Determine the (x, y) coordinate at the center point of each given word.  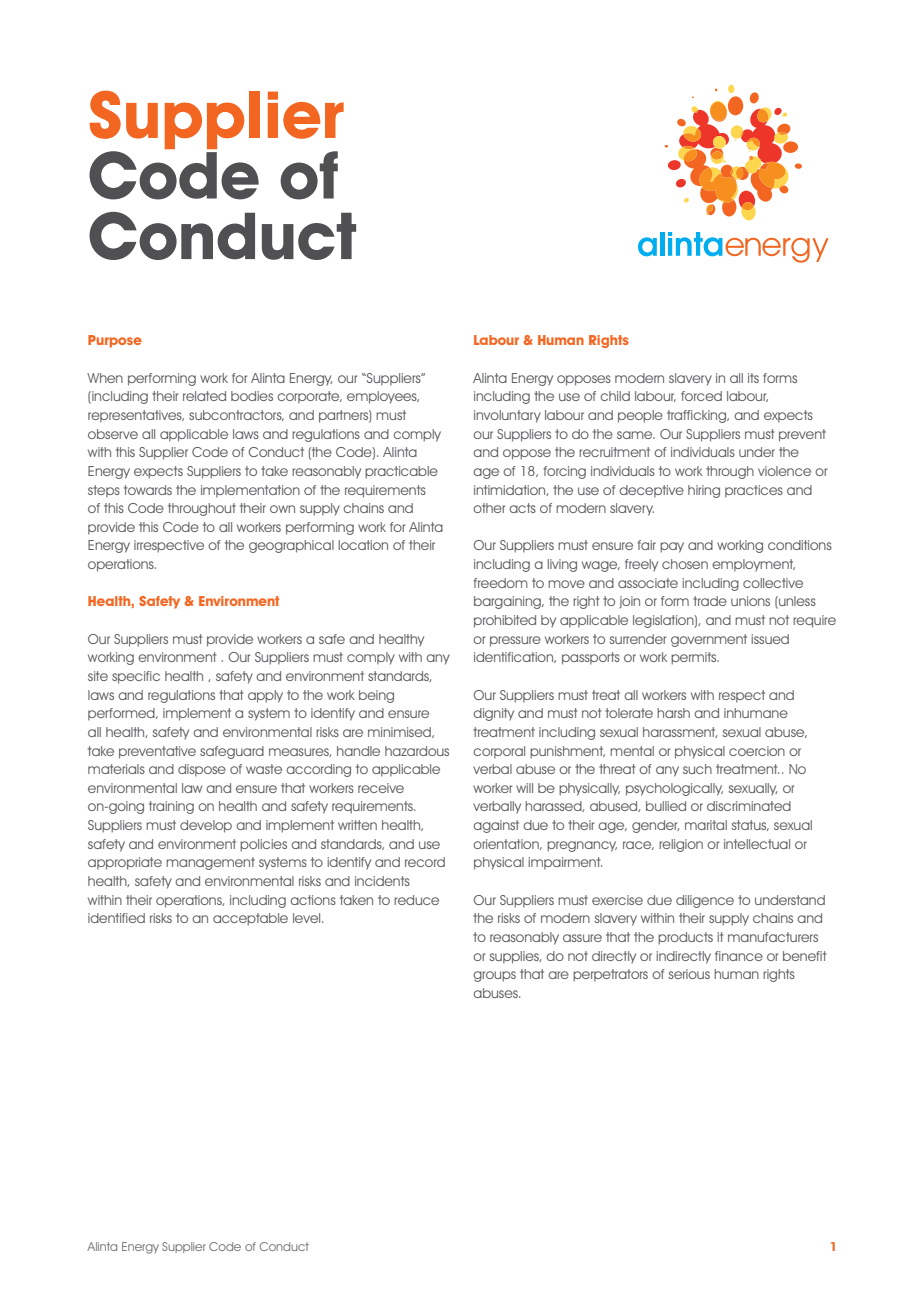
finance (739, 956)
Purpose (115, 341)
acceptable (250, 919)
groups (494, 976)
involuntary (507, 416)
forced (701, 396)
